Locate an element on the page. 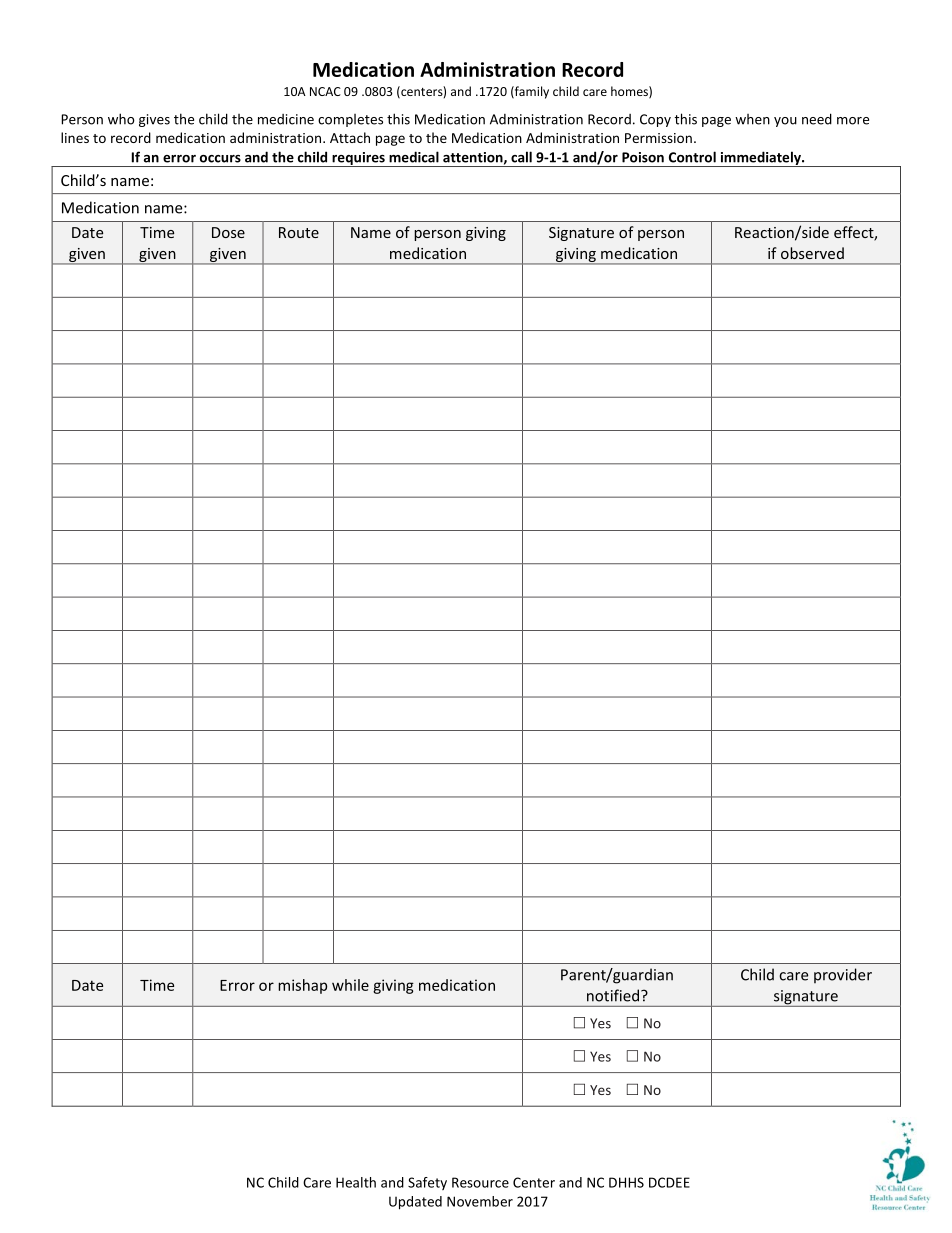 This page has width=952, height=1233. when is located at coordinates (752, 119).
